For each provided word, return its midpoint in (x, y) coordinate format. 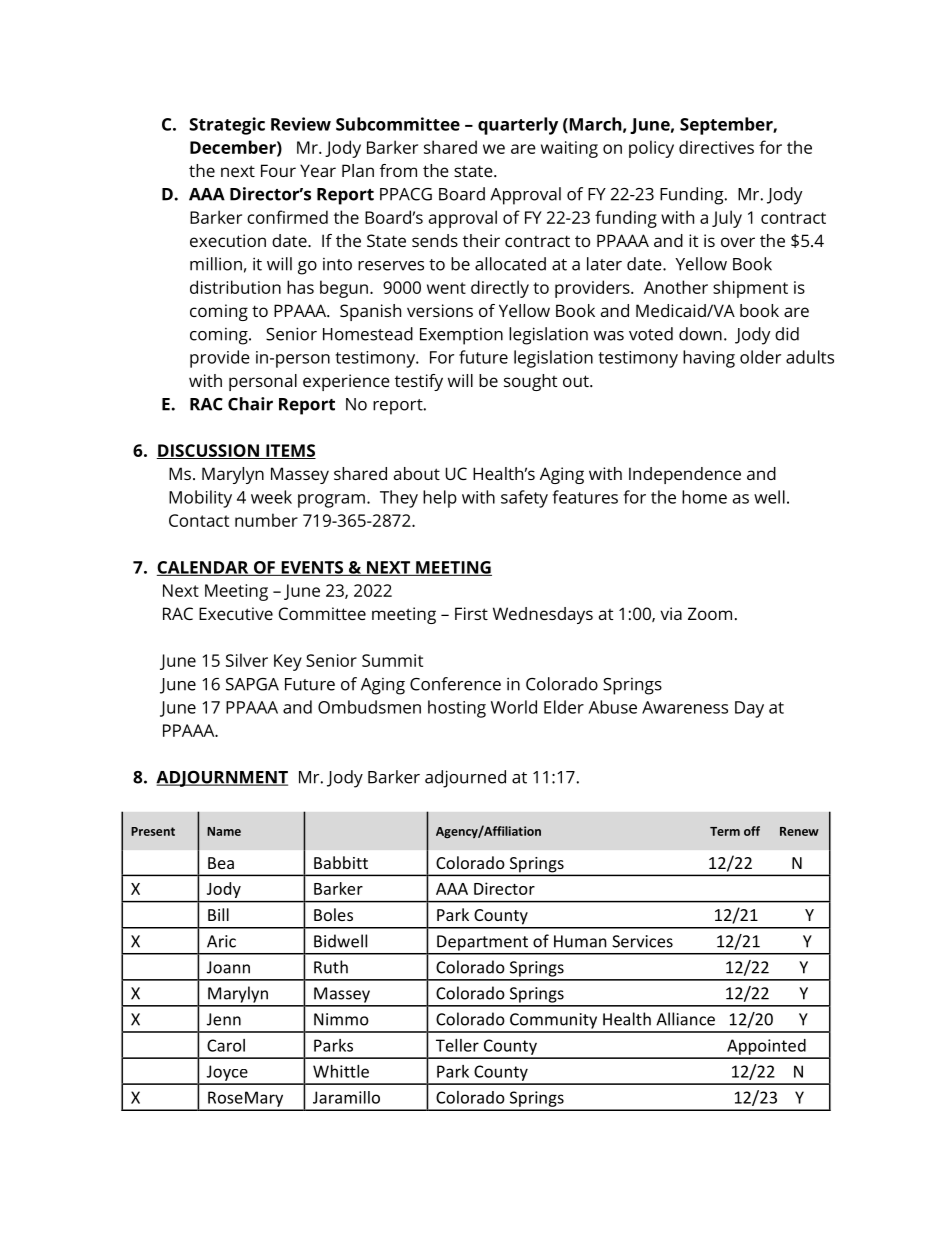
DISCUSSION (209, 451)
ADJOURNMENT (222, 778)
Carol (226, 1045)
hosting (457, 709)
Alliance (685, 1019)
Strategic (227, 126)
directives (716, 147)
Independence (685, 475)
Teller (457, 1045)
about (417, 473)
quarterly (518, 126)
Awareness (685, 707)
